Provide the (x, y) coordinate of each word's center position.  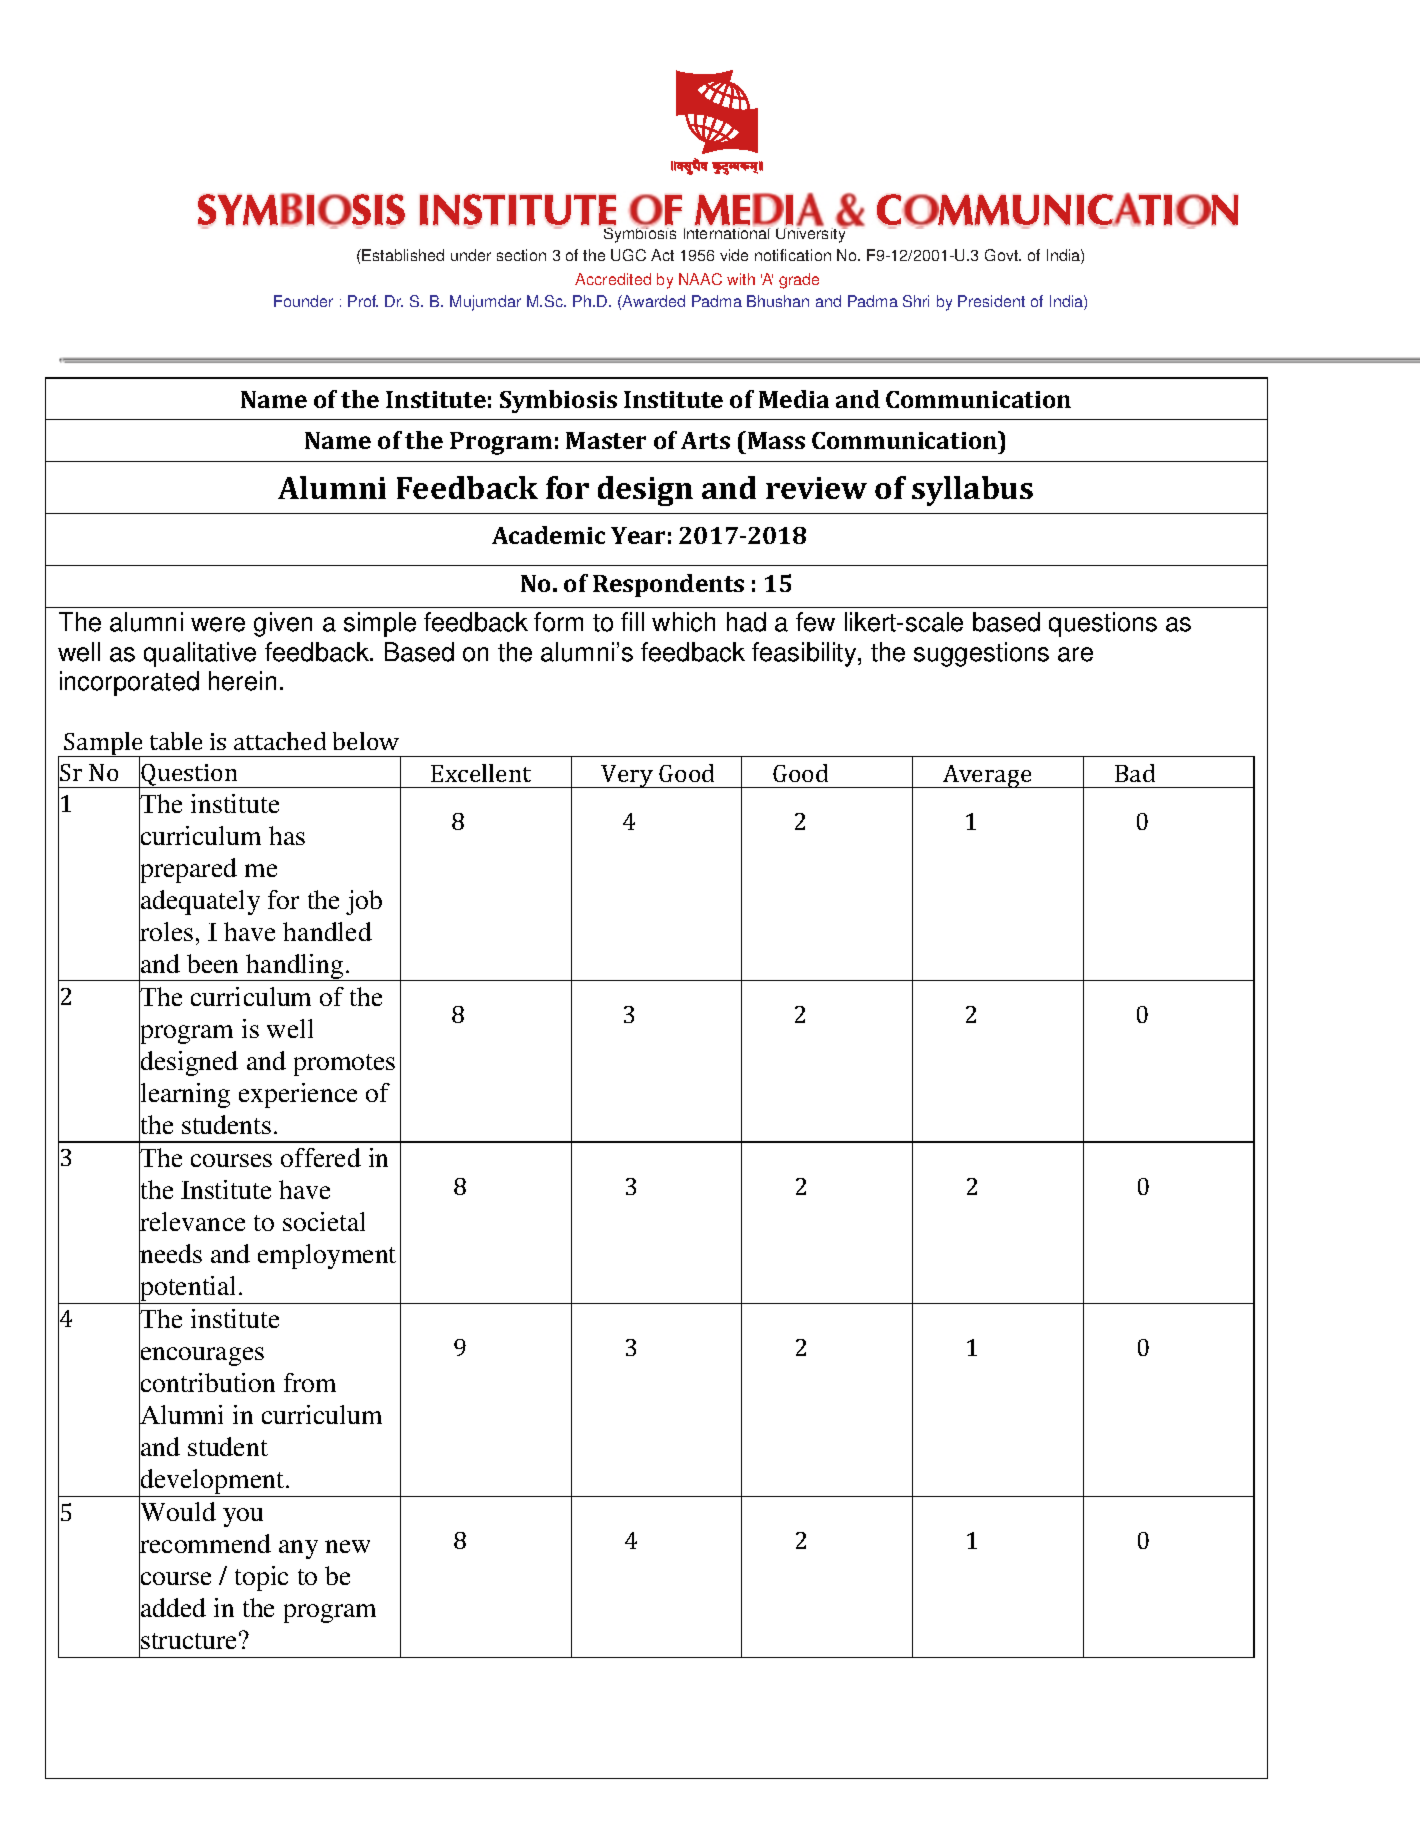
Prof (363, 301)
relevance (192, 1222)
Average (987, 776)
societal (324, 1221)
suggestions (981, 654)
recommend (205, 1544)
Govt (1003, 255)
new (347, 1546)
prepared (188, 871)
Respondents (668, 585)
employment (327, 1256)
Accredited (613, 279)
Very (628, 776)
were (218, 624)
